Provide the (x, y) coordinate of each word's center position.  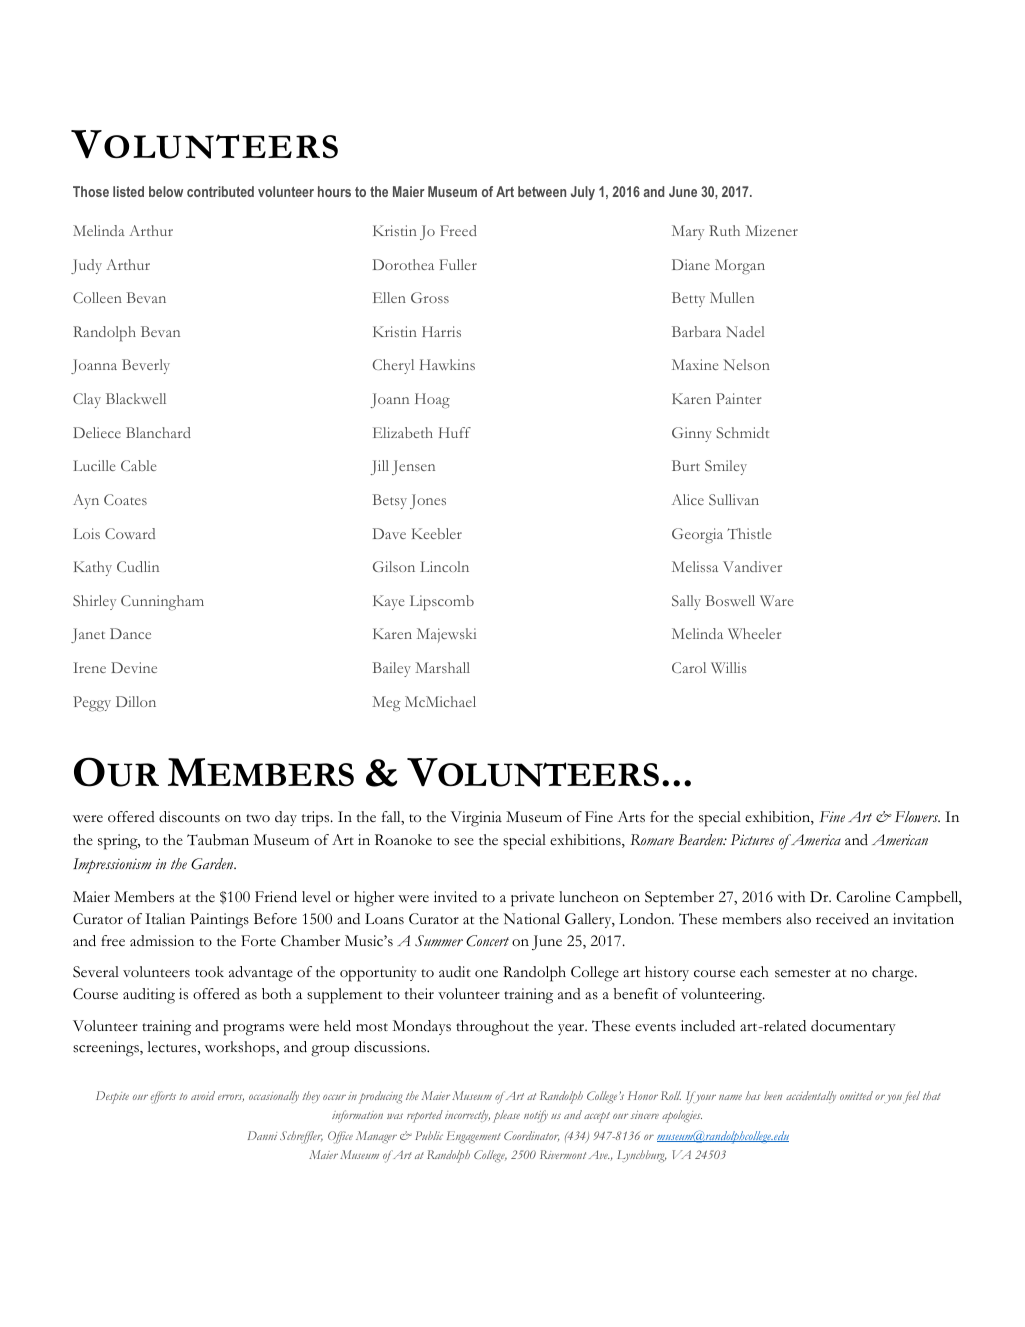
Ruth (724, 230)
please (506, 1116)
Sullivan (734, 499)
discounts (189, 817)
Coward (130, 533)
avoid (203, 1095)
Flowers (917, 817)
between (542, 191)
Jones (428, 501)
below (166, 191)
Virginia (476, 819)
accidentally (811, 1097)
